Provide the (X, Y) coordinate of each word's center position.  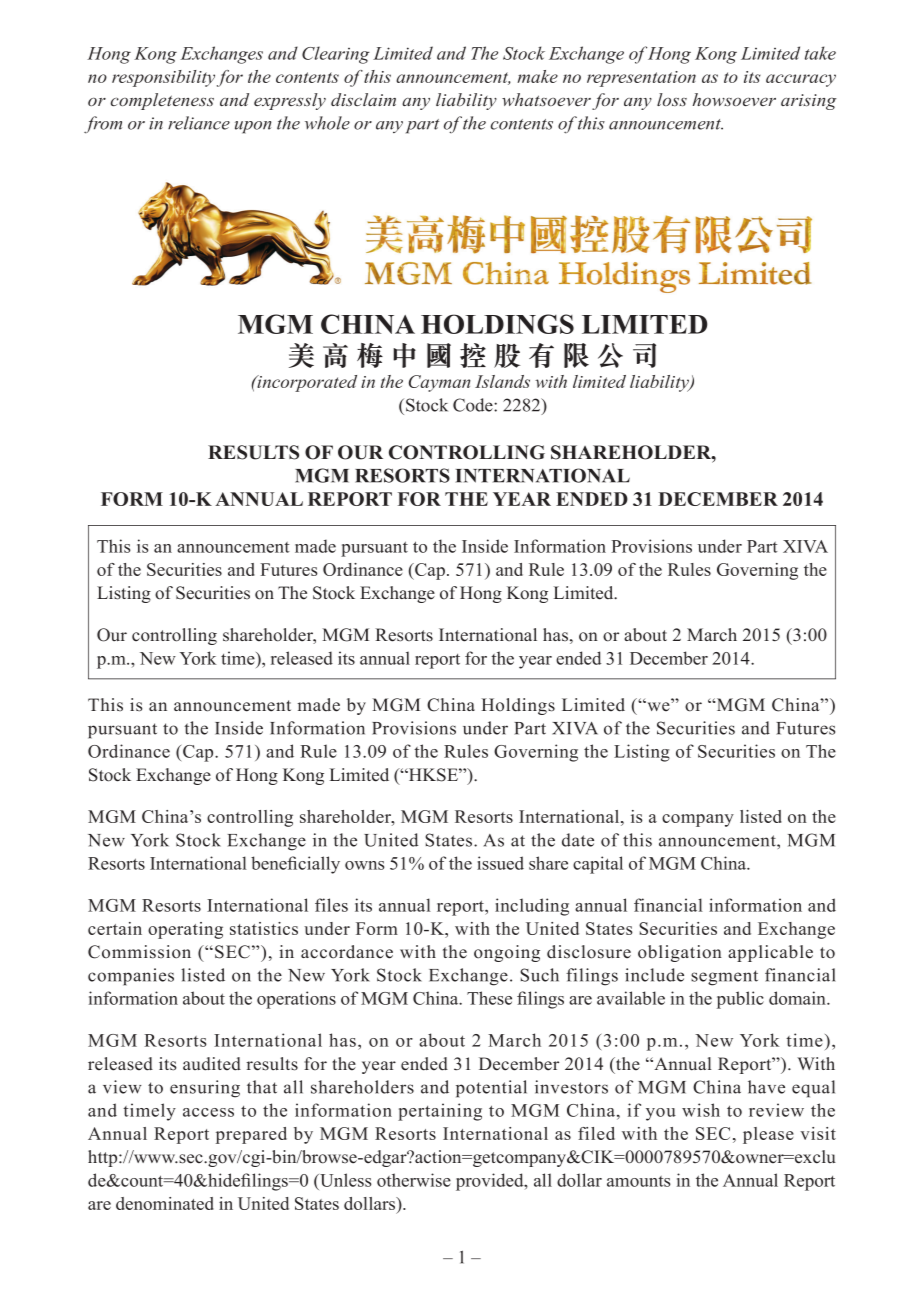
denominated (165, 1203)
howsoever (734, 99)
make (537, 76)
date (578, 840)
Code (474, 405)
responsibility (163, 78)
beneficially (295, 865)
